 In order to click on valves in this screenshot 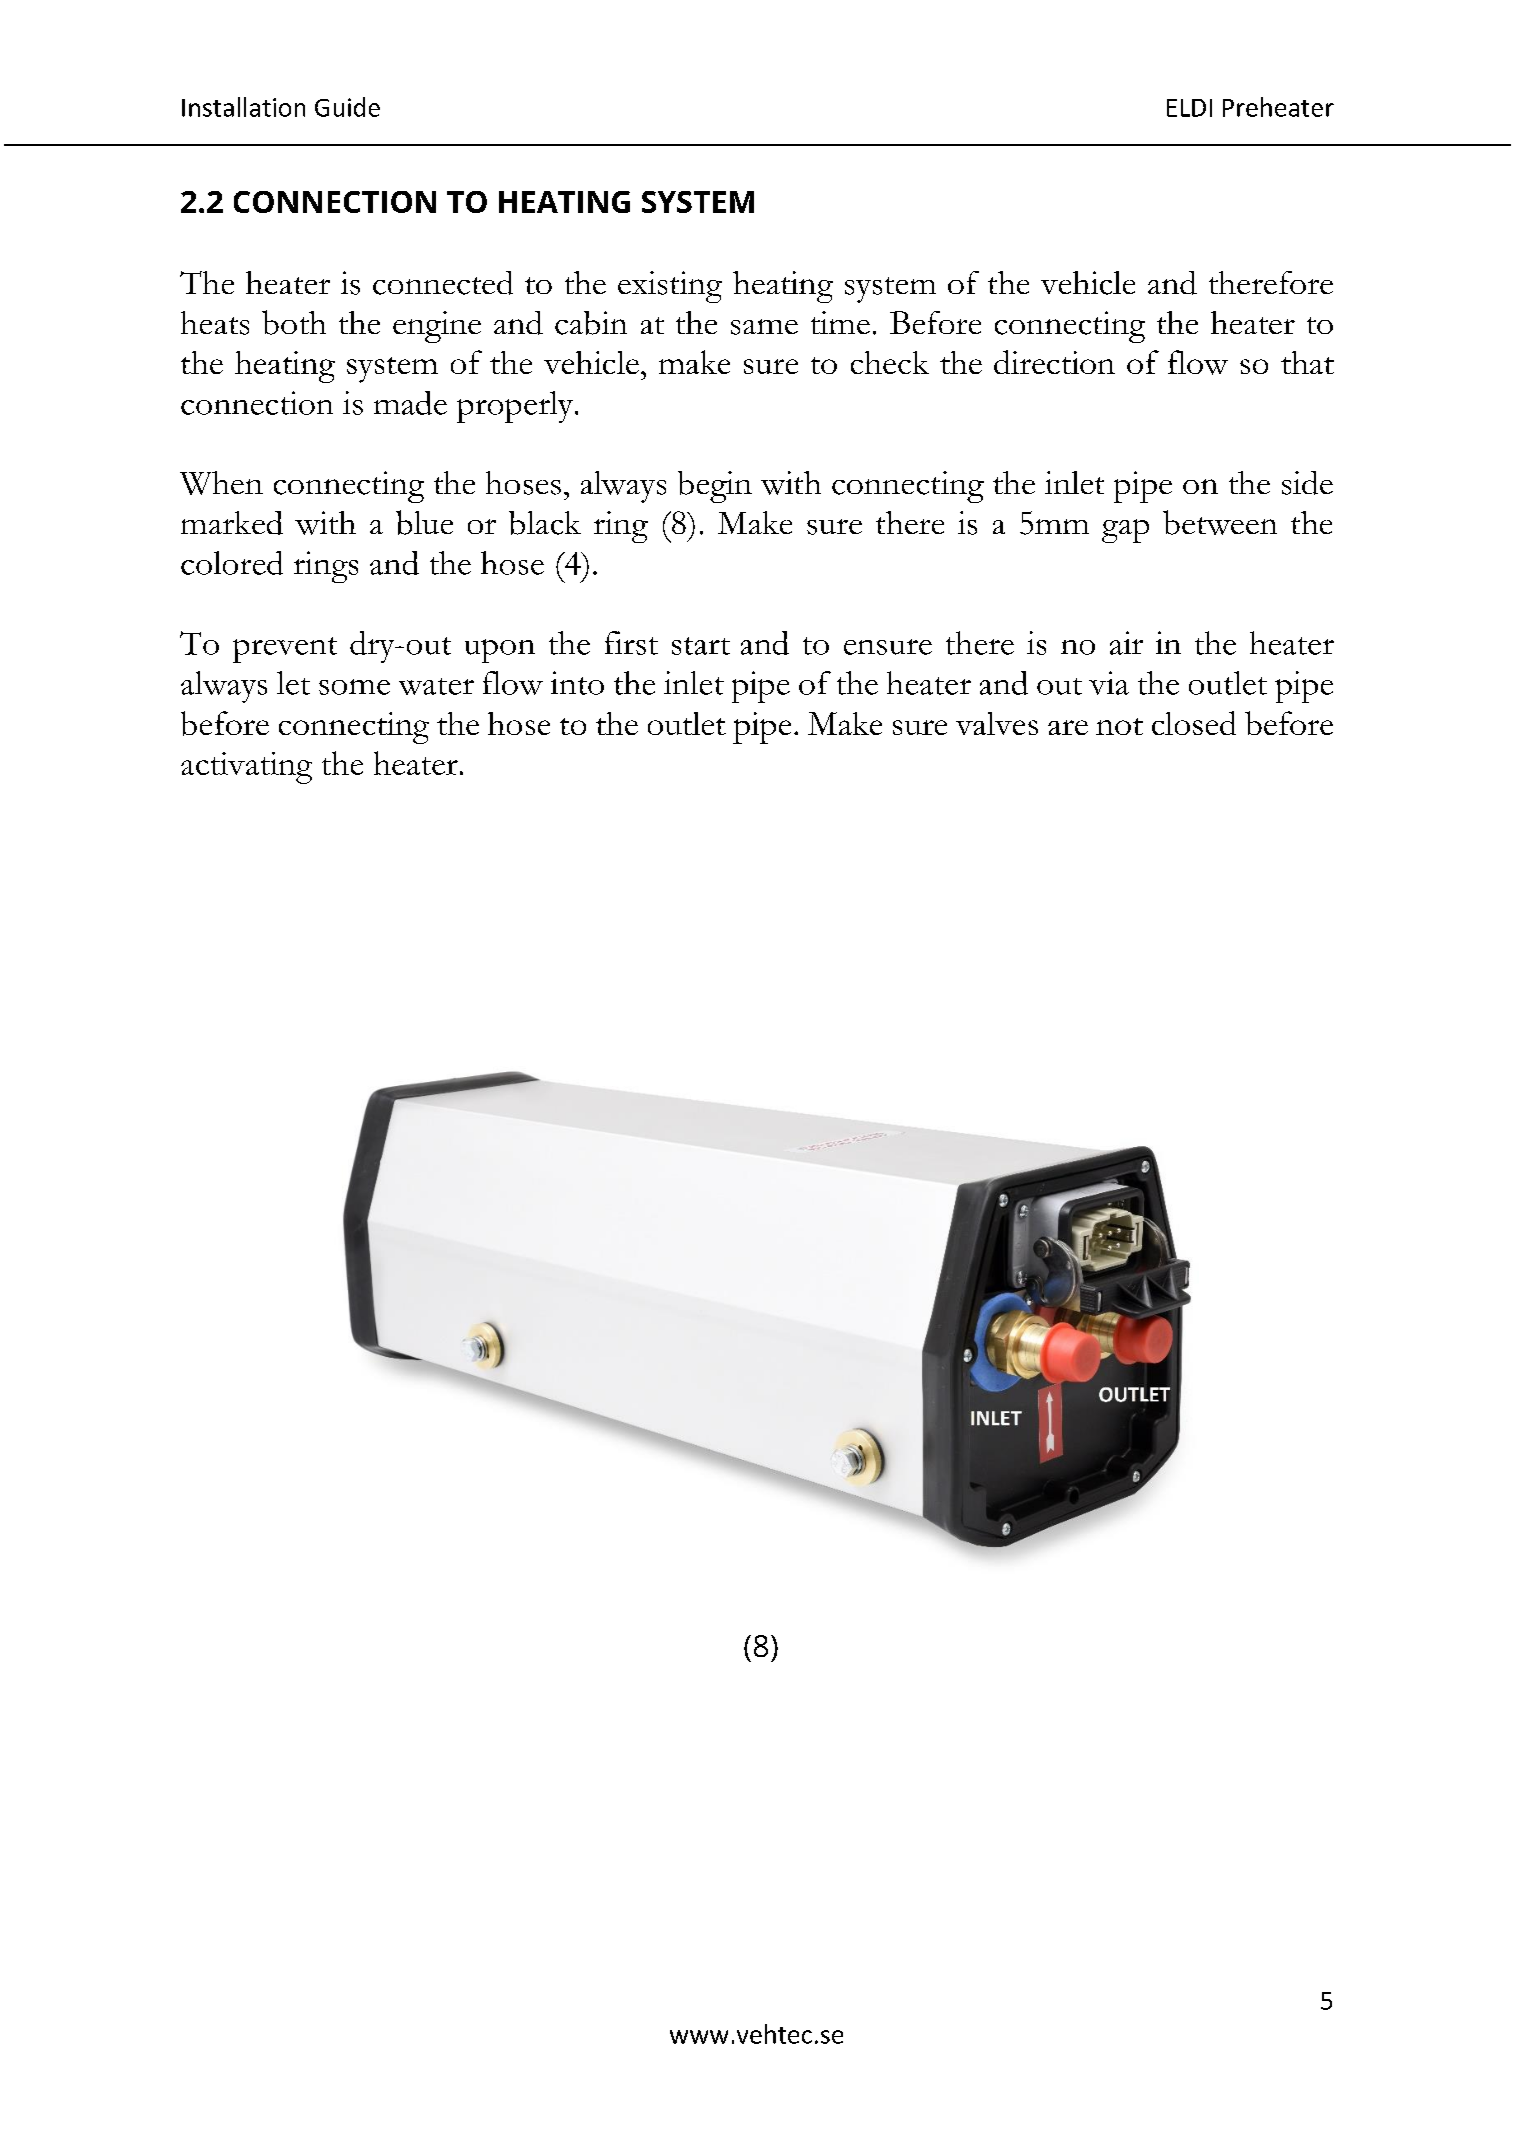, I will do `click(997, 723)`.
